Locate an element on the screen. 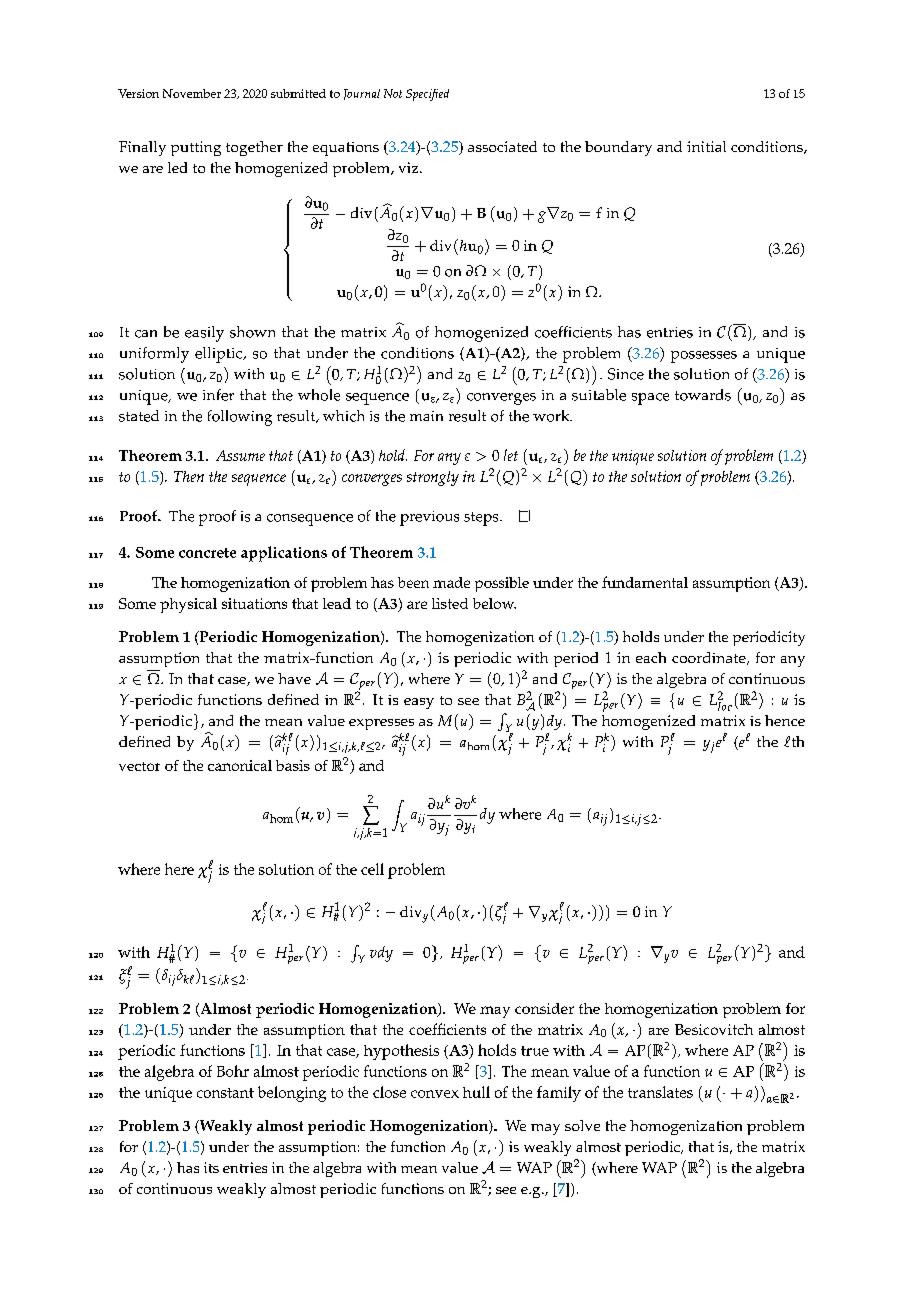  putting is located at coordinates (196, 148).
